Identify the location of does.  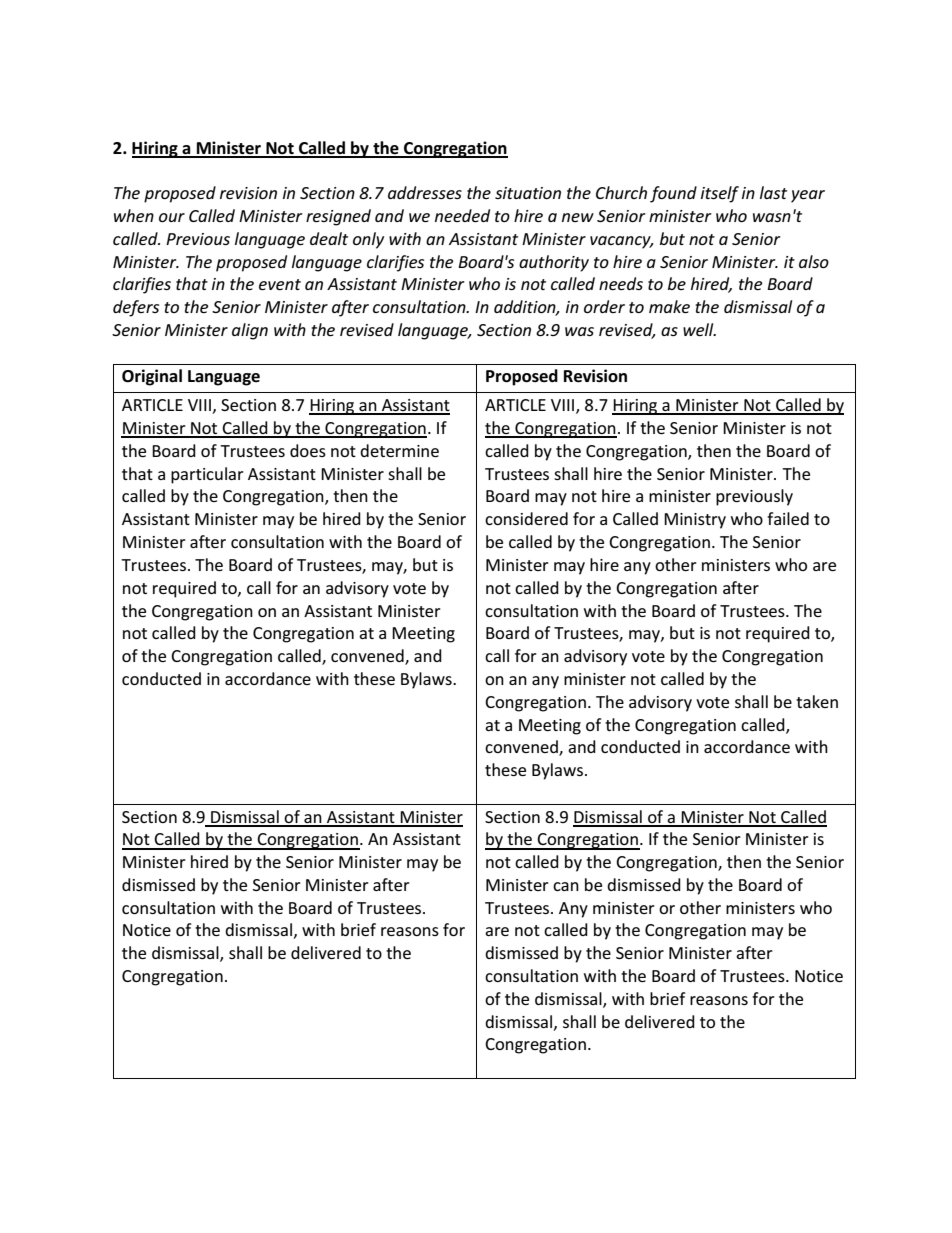
(308, 450).
